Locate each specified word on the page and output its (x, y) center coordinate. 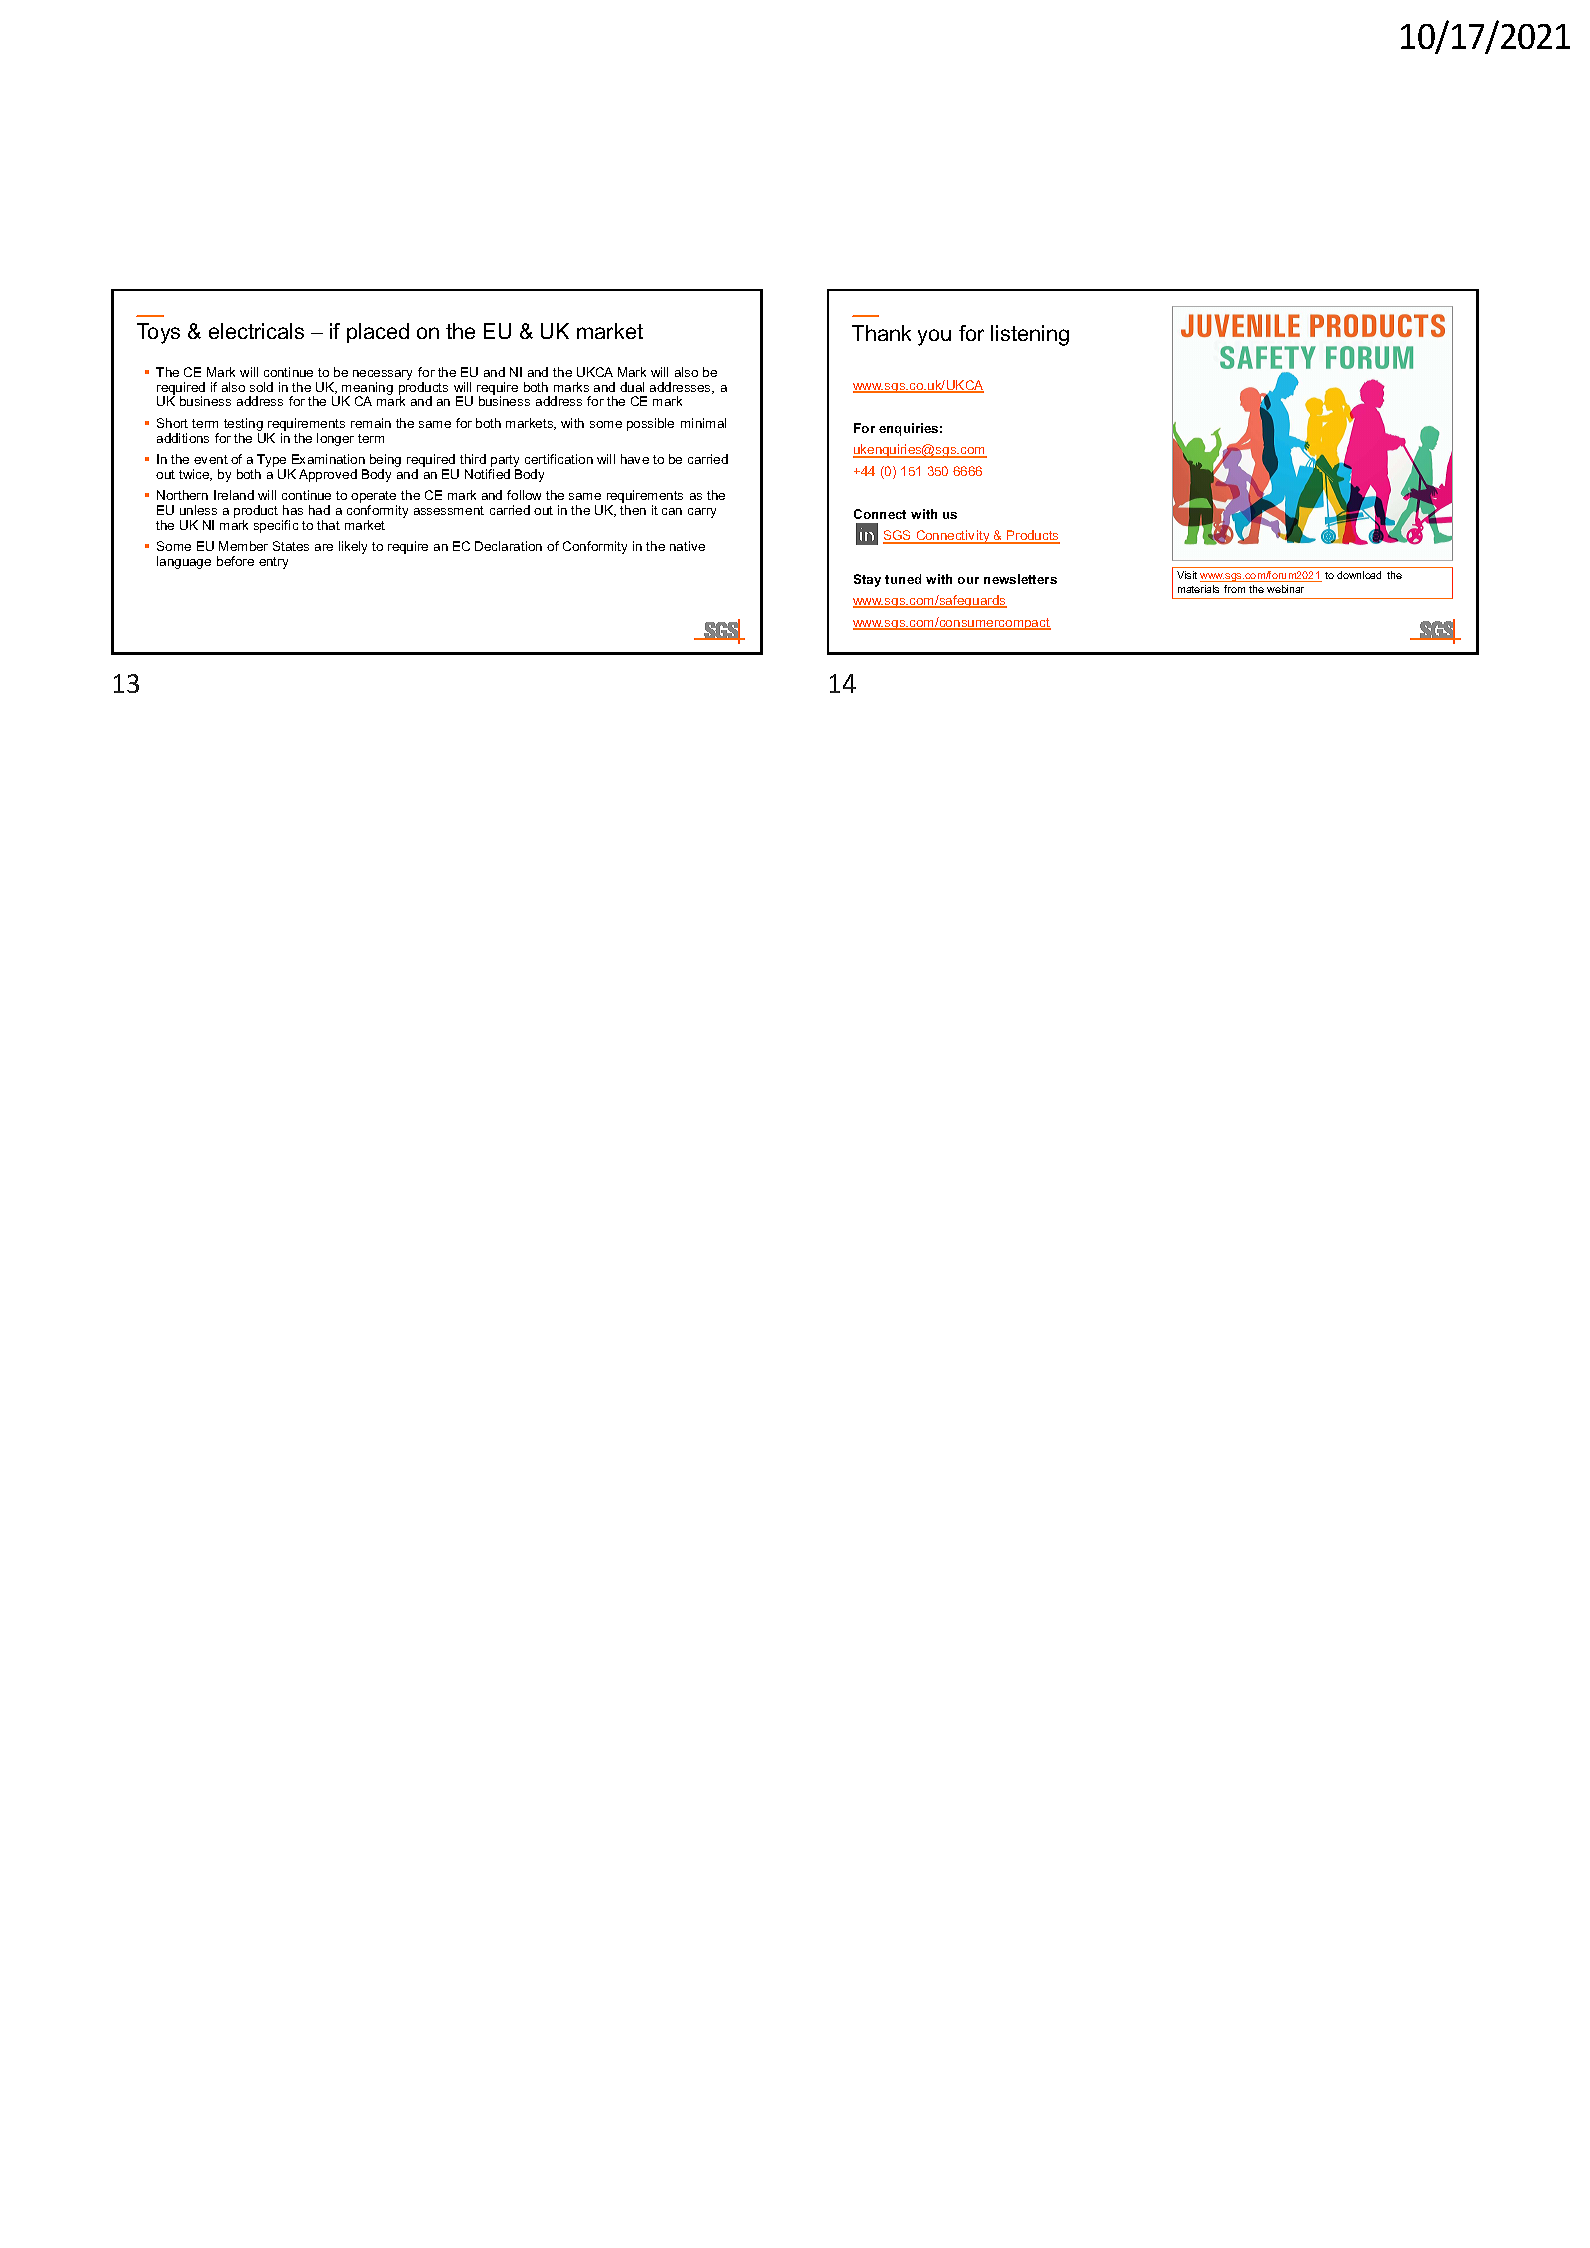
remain (371, 423)
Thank (881, 333)
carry (702, 513)
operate (374, 498)
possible (650, 424)
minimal (703, 423)
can (672, 511)
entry (273, 563)
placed (378, 333)
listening (1030, 335)
